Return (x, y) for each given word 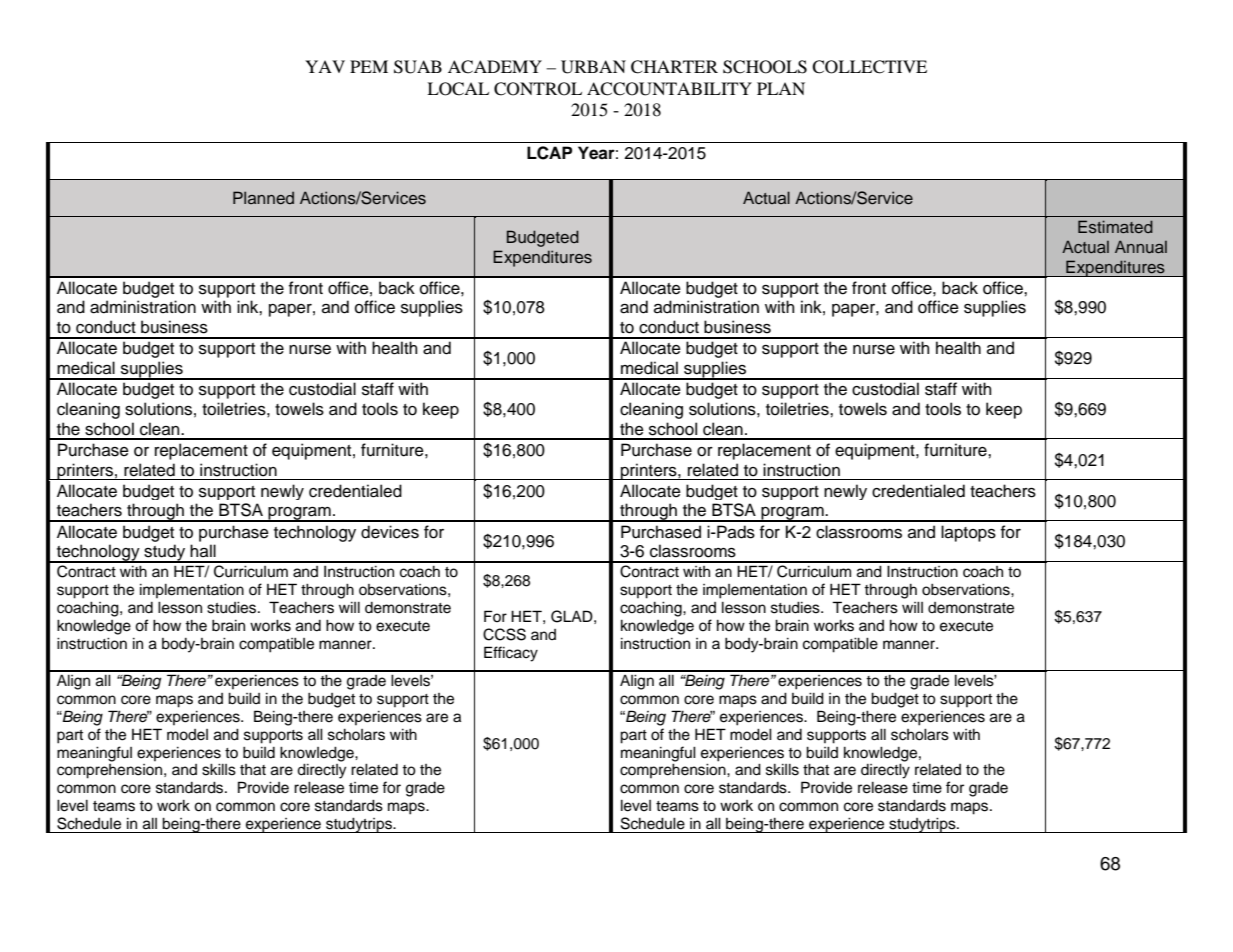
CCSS (504, 634)
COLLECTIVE (869, 67)
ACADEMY (495, 67)
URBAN (593, 67)
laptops (968, 533)
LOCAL (458, 89)
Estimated (1115, 226)
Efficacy (511, 654)
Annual (1141, 246)
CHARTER (674, 67)
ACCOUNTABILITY (669, 89)
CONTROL (538, 89)
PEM (369, 66)
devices (390, 532)
